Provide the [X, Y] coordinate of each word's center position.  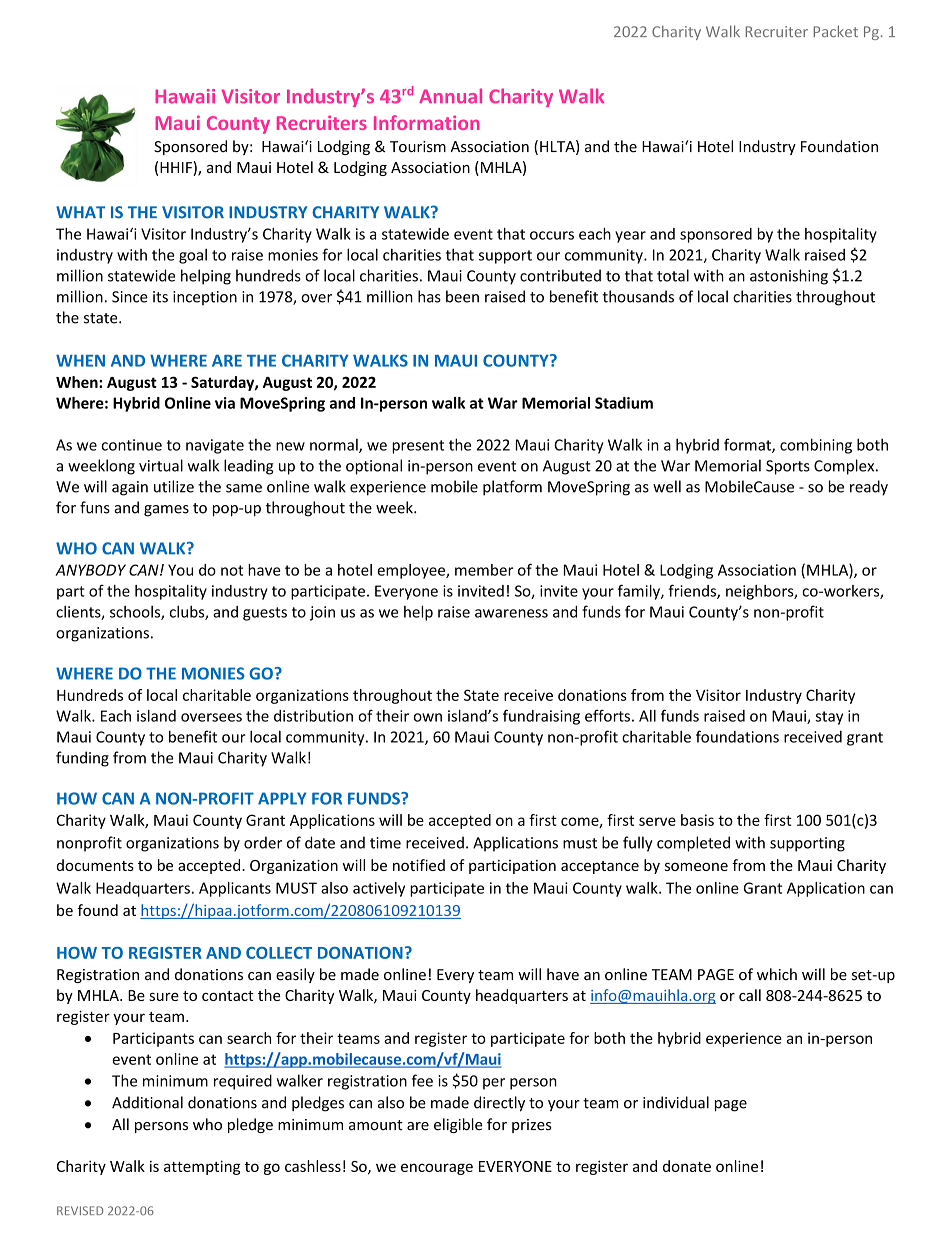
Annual [450, 96]
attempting [202, 1167]
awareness [511, 613]
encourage [437, 1169]
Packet [836, 31]
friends [693, 591]
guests [265, 614]
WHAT [80, 212]
